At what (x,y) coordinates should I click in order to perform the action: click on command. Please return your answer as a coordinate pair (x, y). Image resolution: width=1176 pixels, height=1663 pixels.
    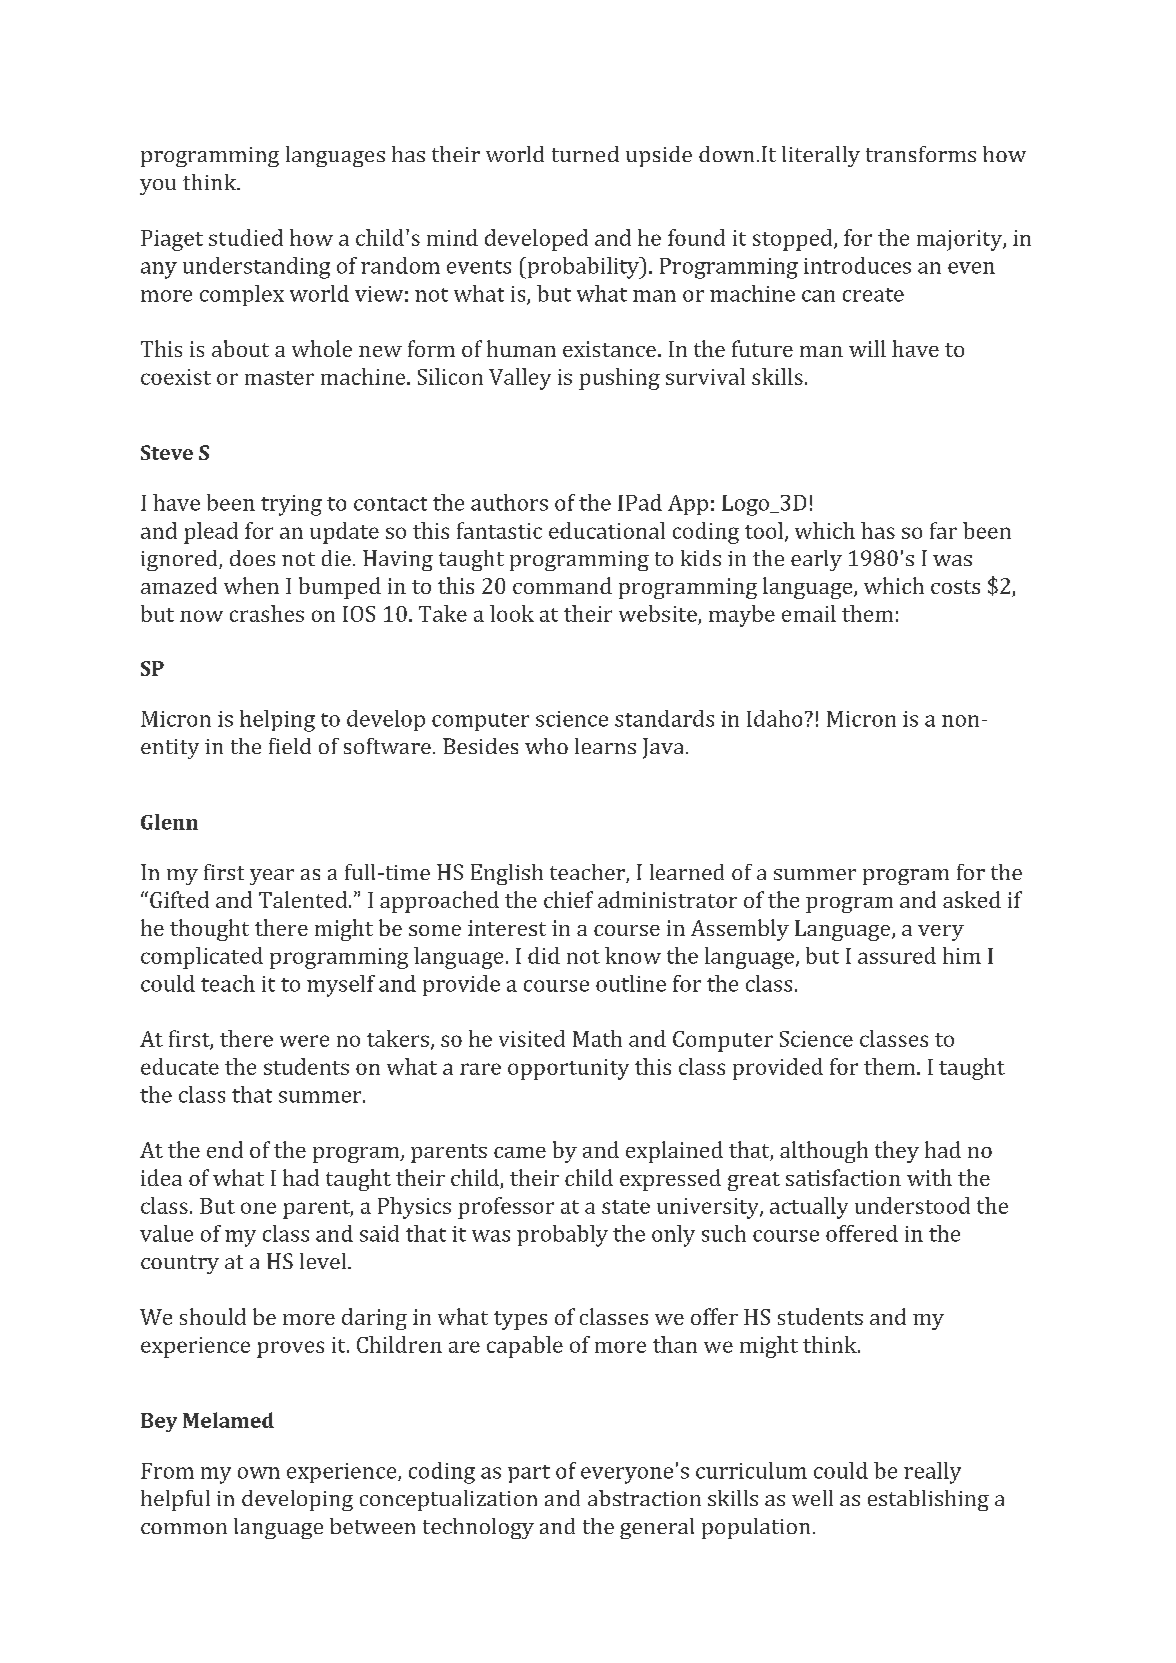
    Looking at the image, I should click on (562, 585).
